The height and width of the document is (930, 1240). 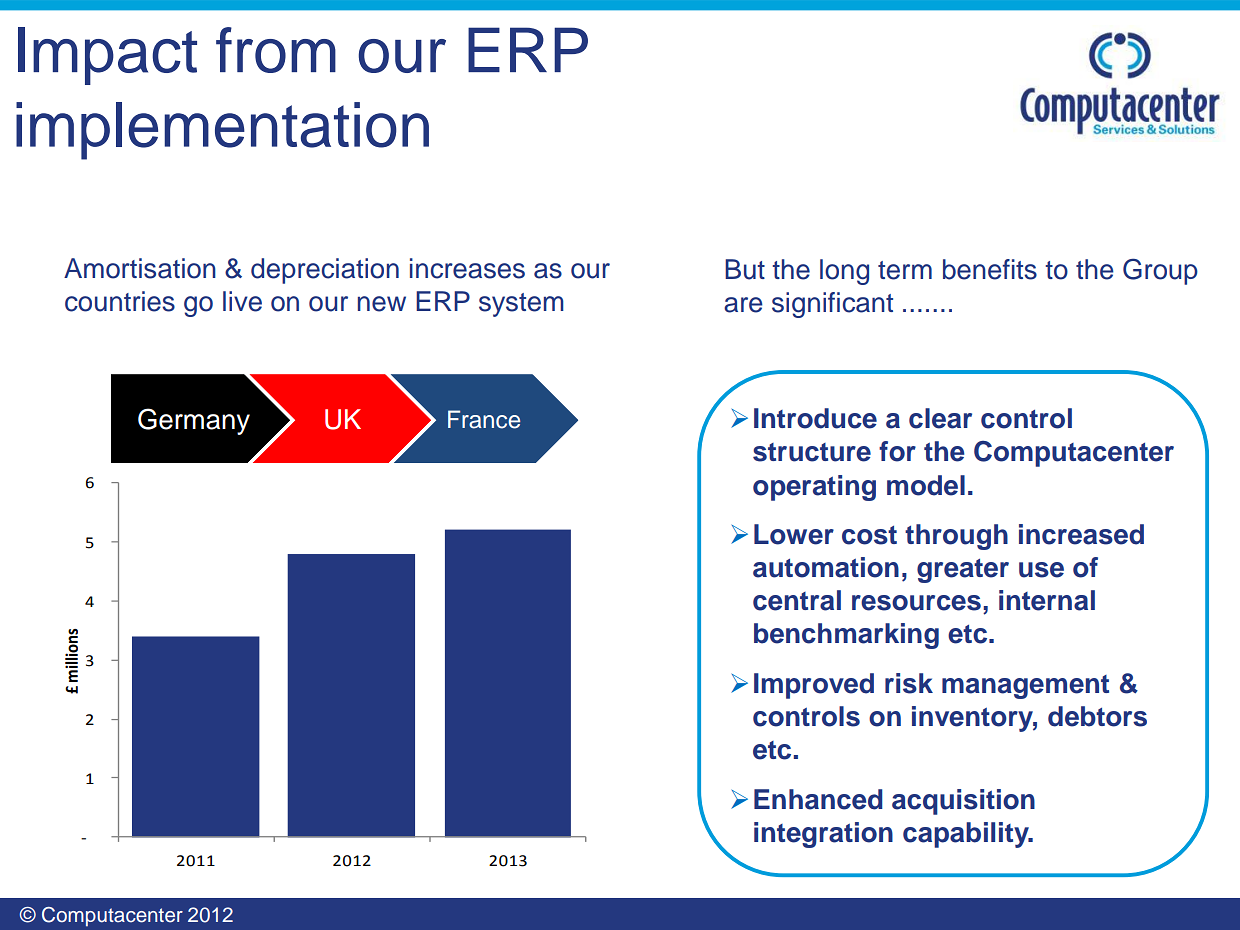 I want to click on term, so click(x=905, y=270).
